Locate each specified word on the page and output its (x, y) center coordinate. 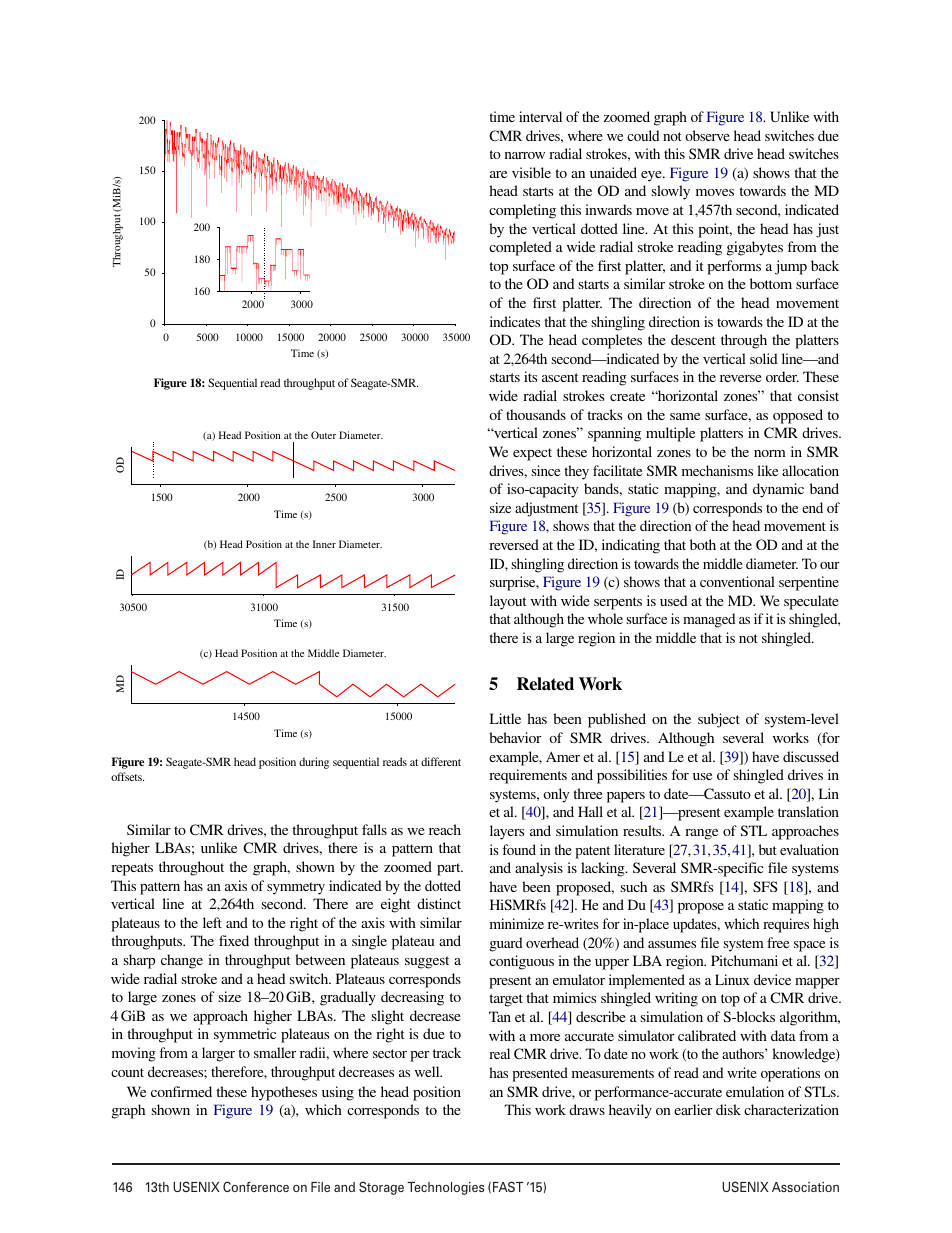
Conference (256, 1186)
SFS (765, 886)
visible (531, 172)
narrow (525, 155)
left (212, 922)
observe (707, 135)
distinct (439, 903)
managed (709, 620)
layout (508, 602)
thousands (536, 414)
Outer (323, 435)
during (314, 763)
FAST (508, 1186)
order (782, 376)
